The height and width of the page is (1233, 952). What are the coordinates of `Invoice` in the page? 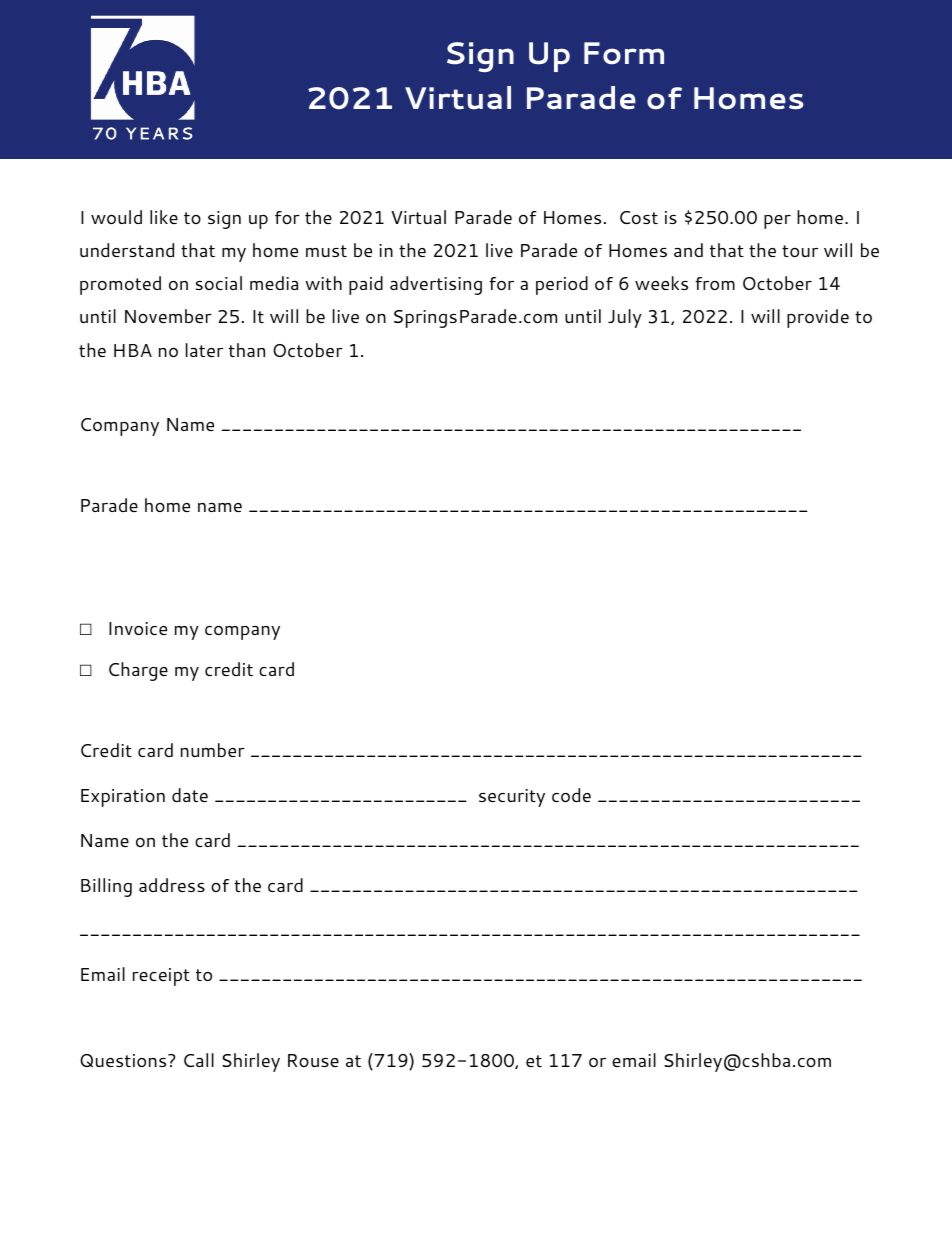 It's located at (138, 628).
